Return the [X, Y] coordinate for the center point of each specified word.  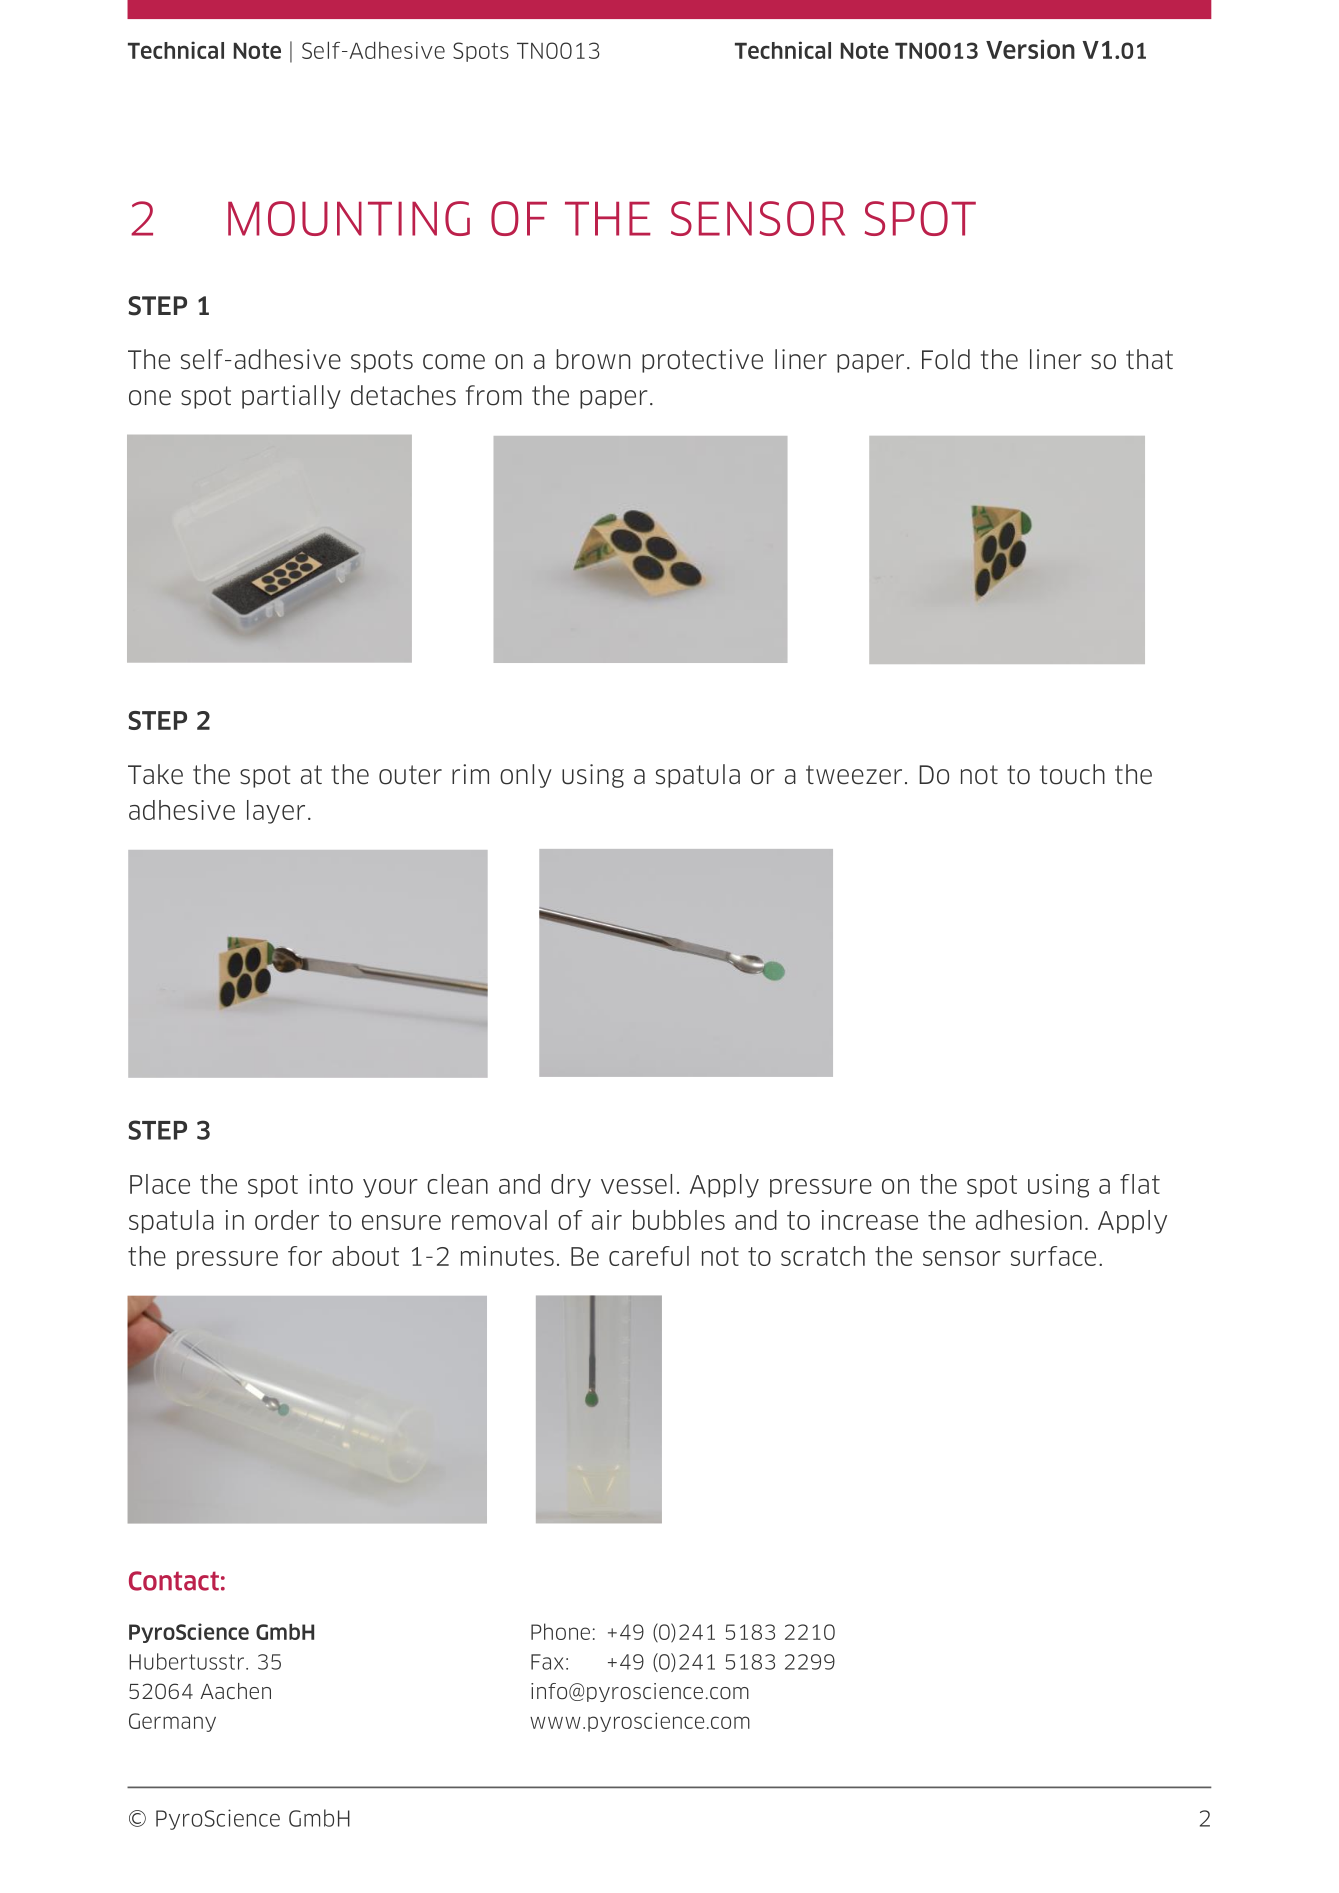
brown [593, 359]
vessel [636, 1184]
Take [155, 774]
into [331, 1184]
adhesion [1029, 1220]
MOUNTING [349, 218]
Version [1030, 49]
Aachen [235, 1691]
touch [1072, 774]
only [526, 776]
